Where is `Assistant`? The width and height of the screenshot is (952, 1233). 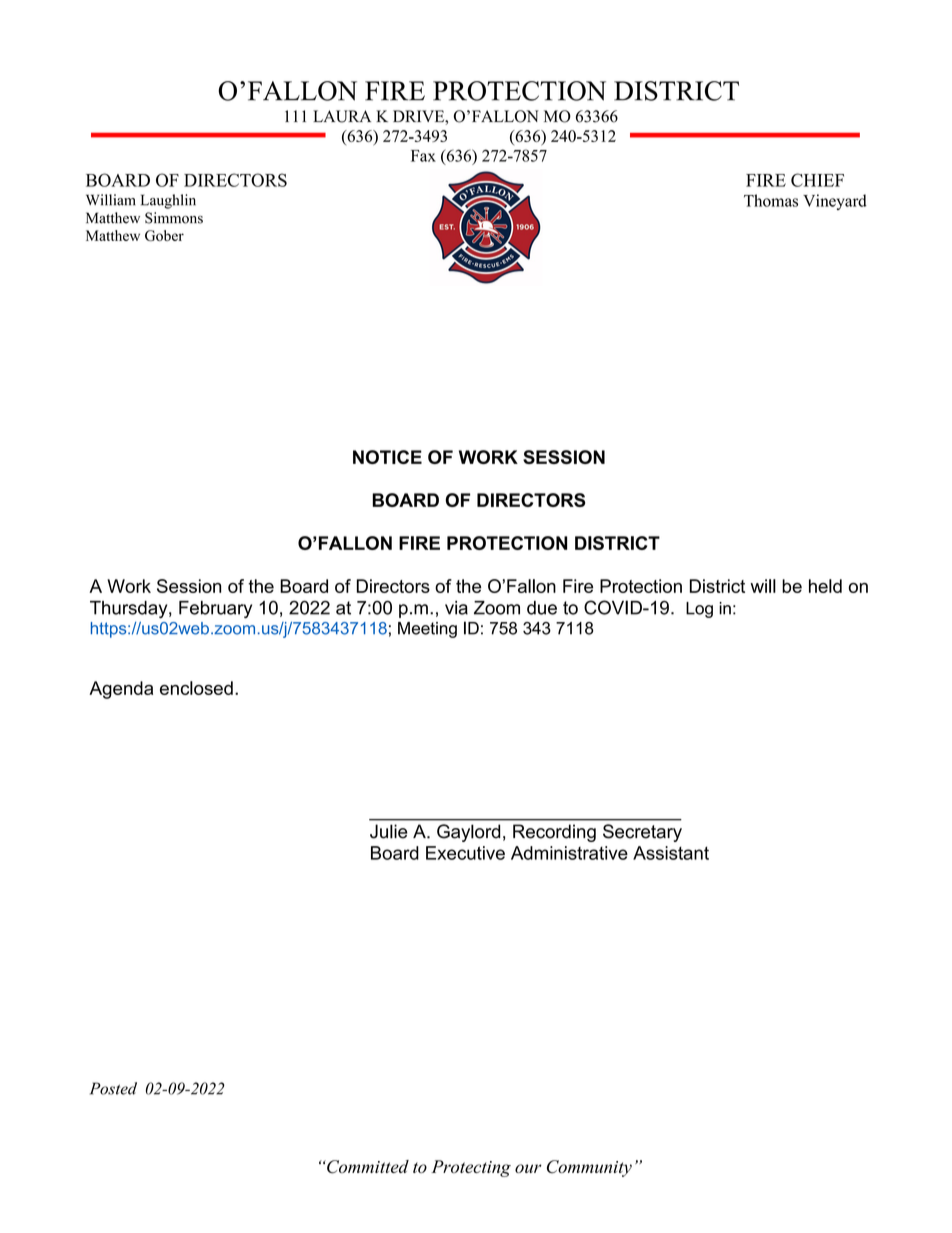 Assistant is located at coordinates (671, 853).
